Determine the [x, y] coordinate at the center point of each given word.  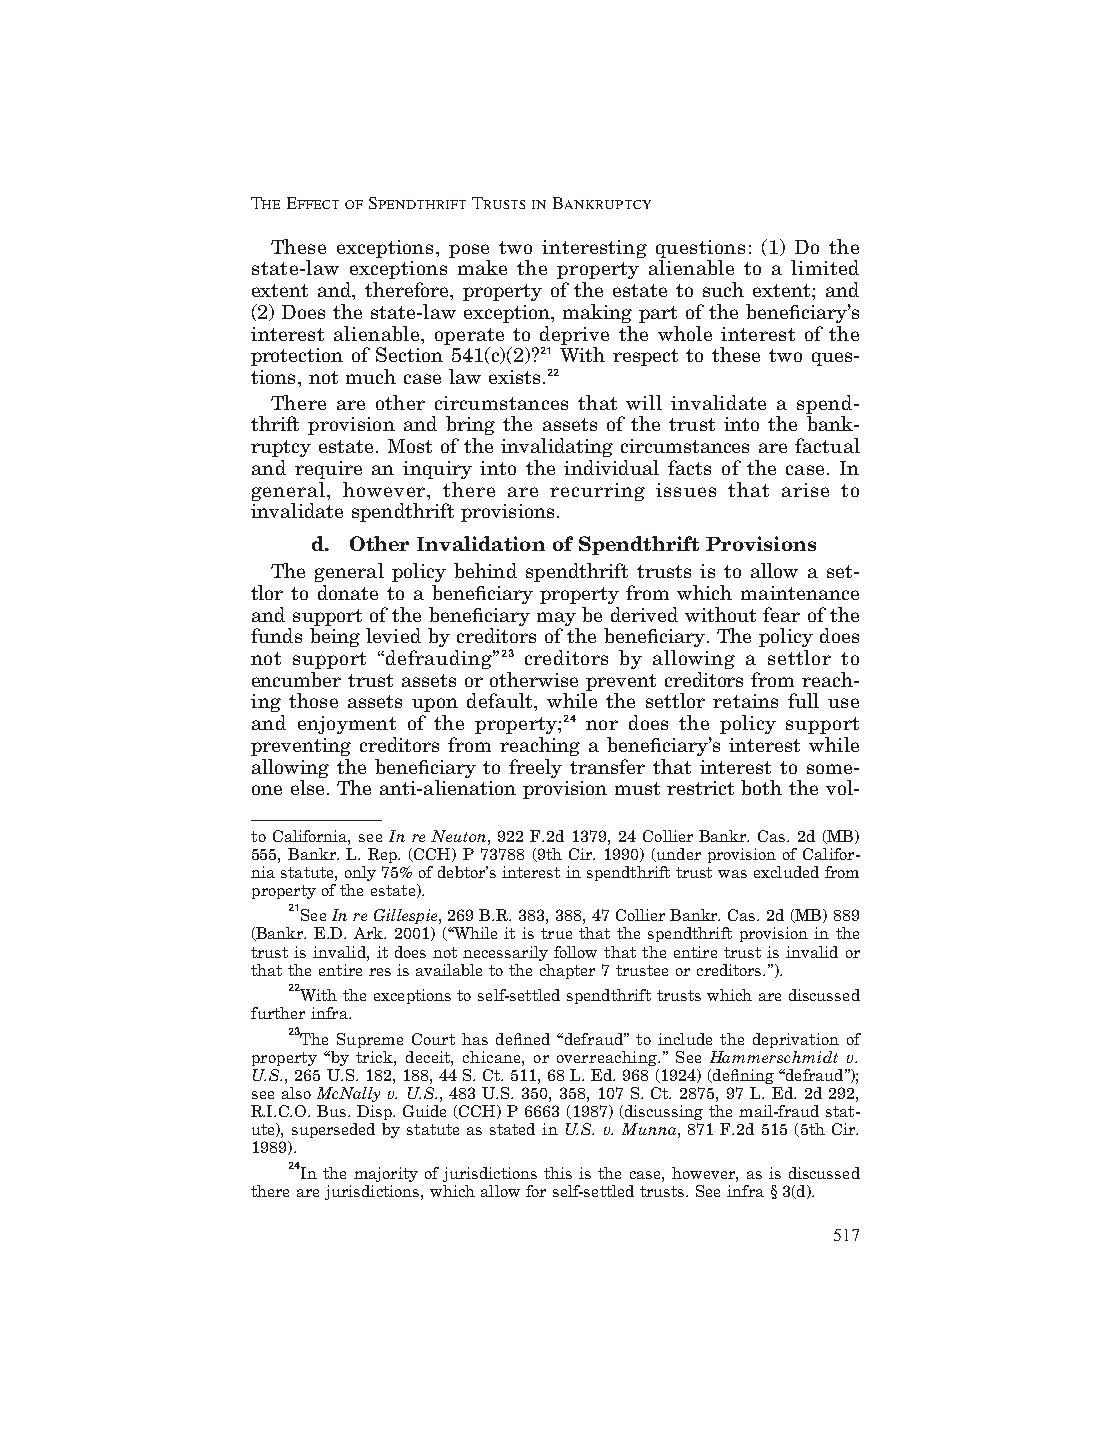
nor [602, 725]
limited [825, 267]
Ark [370, 933]
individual [611, 467]
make [482, 267]
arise [805, 490]
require [328, 470]
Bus [333, 1111]
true [556, 933]
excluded [786, 872]
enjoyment [347, 725]
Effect [313, 203]
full [803, 700]
